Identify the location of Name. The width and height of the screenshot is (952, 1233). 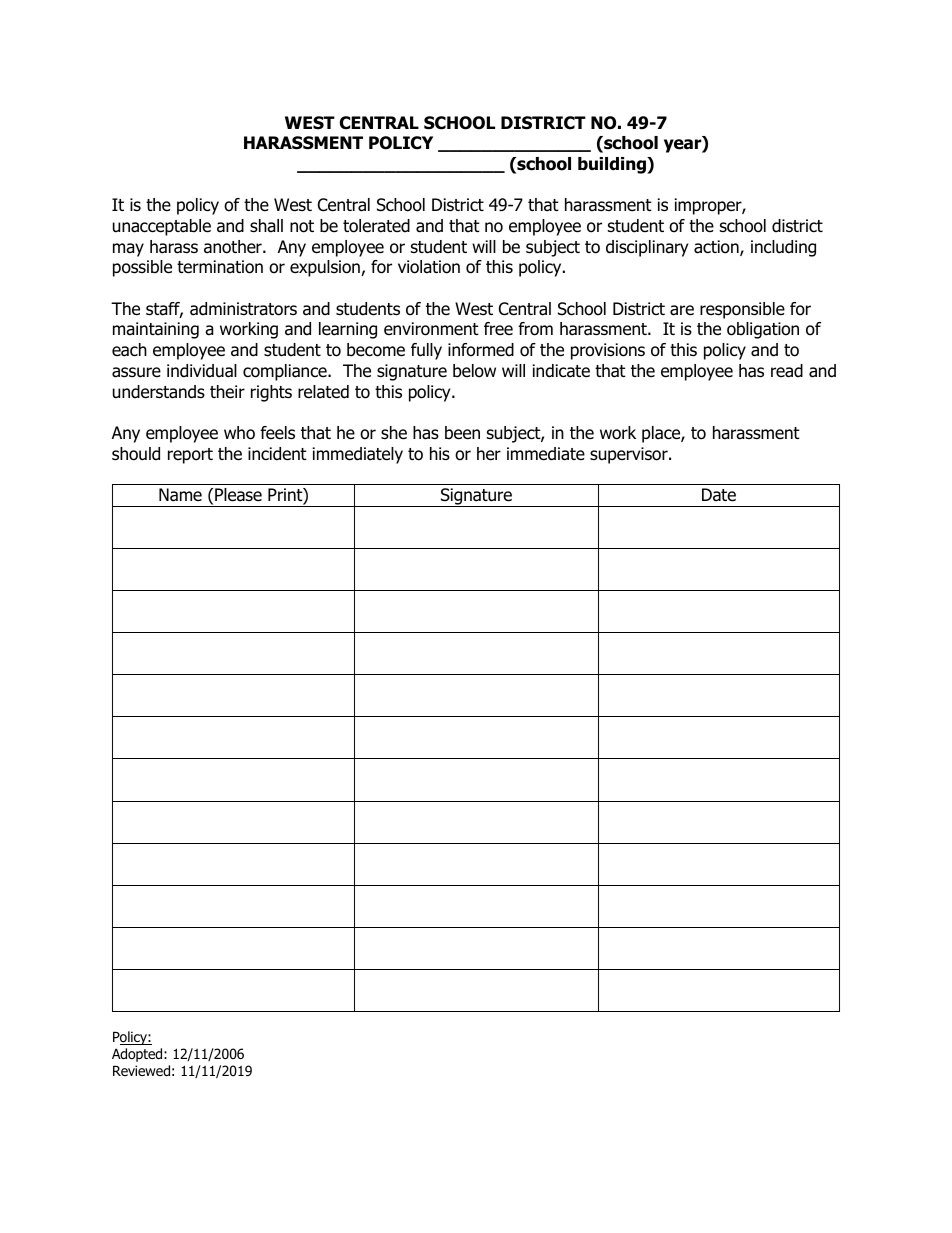
(180, 495).
